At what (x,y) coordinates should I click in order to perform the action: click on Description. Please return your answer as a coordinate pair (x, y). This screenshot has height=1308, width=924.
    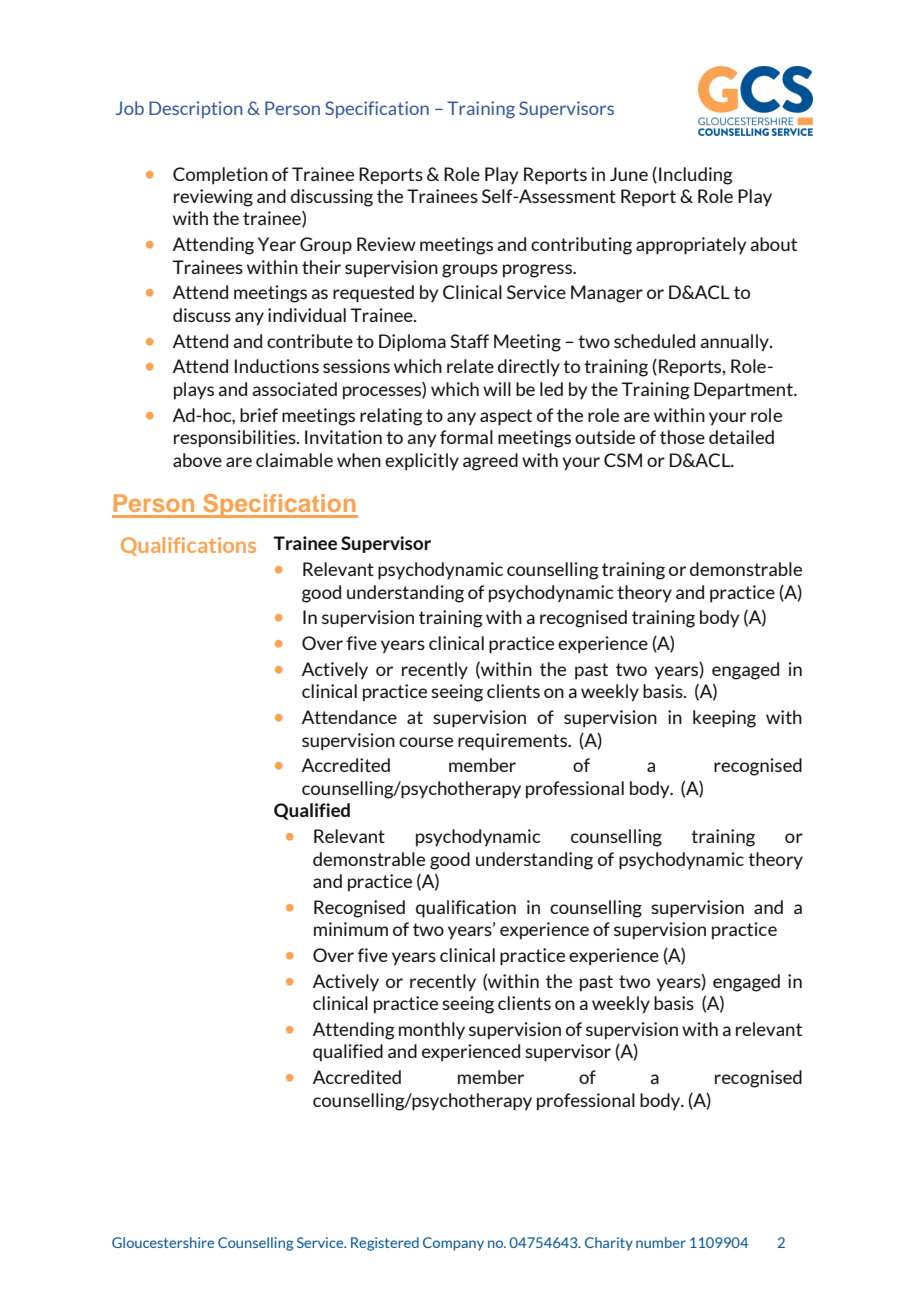
    Looking at the image, I should click on (195, 109).
